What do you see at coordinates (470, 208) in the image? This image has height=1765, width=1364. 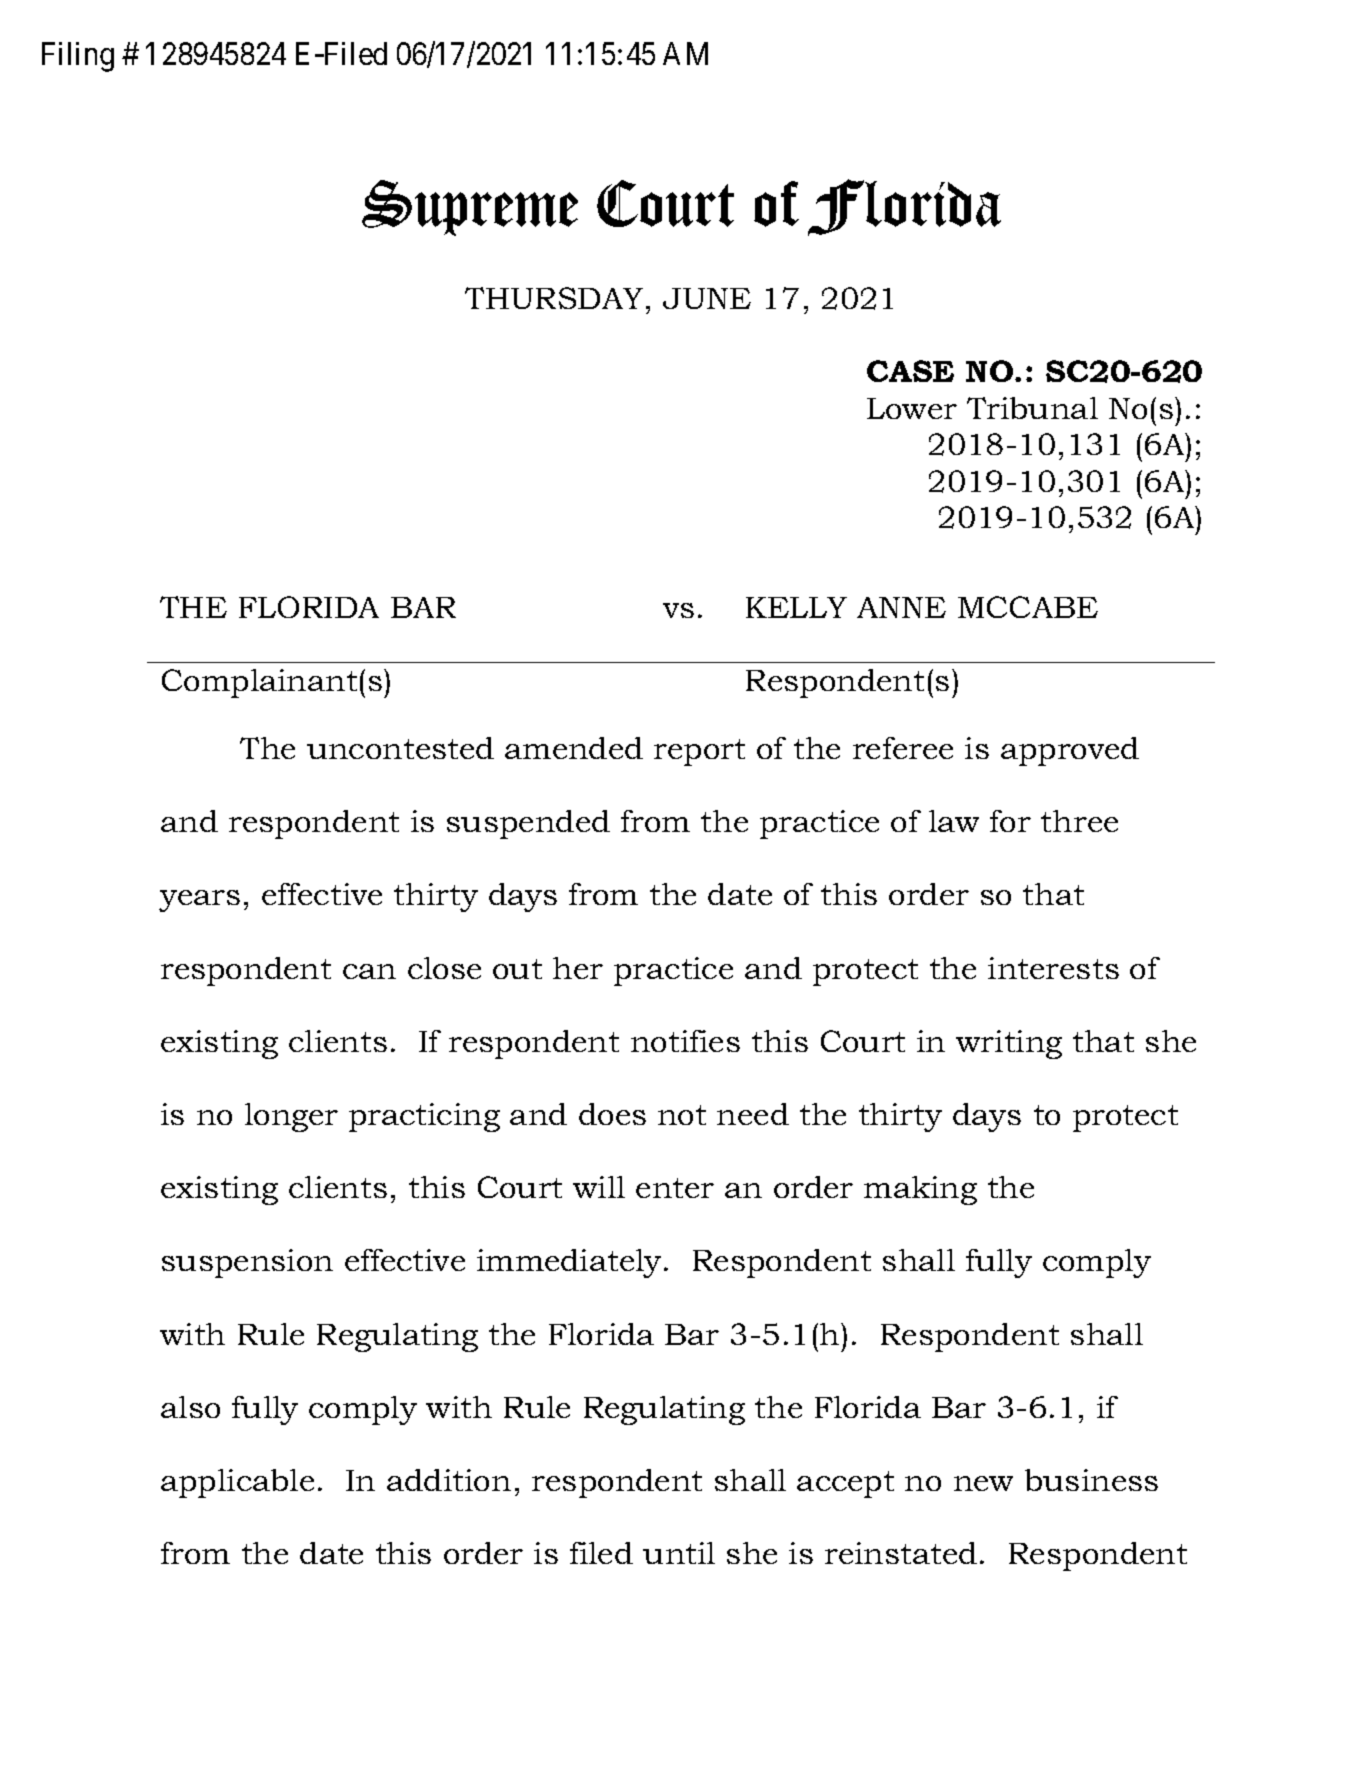 I see `Supreme` at bounding box center [470, 208].
